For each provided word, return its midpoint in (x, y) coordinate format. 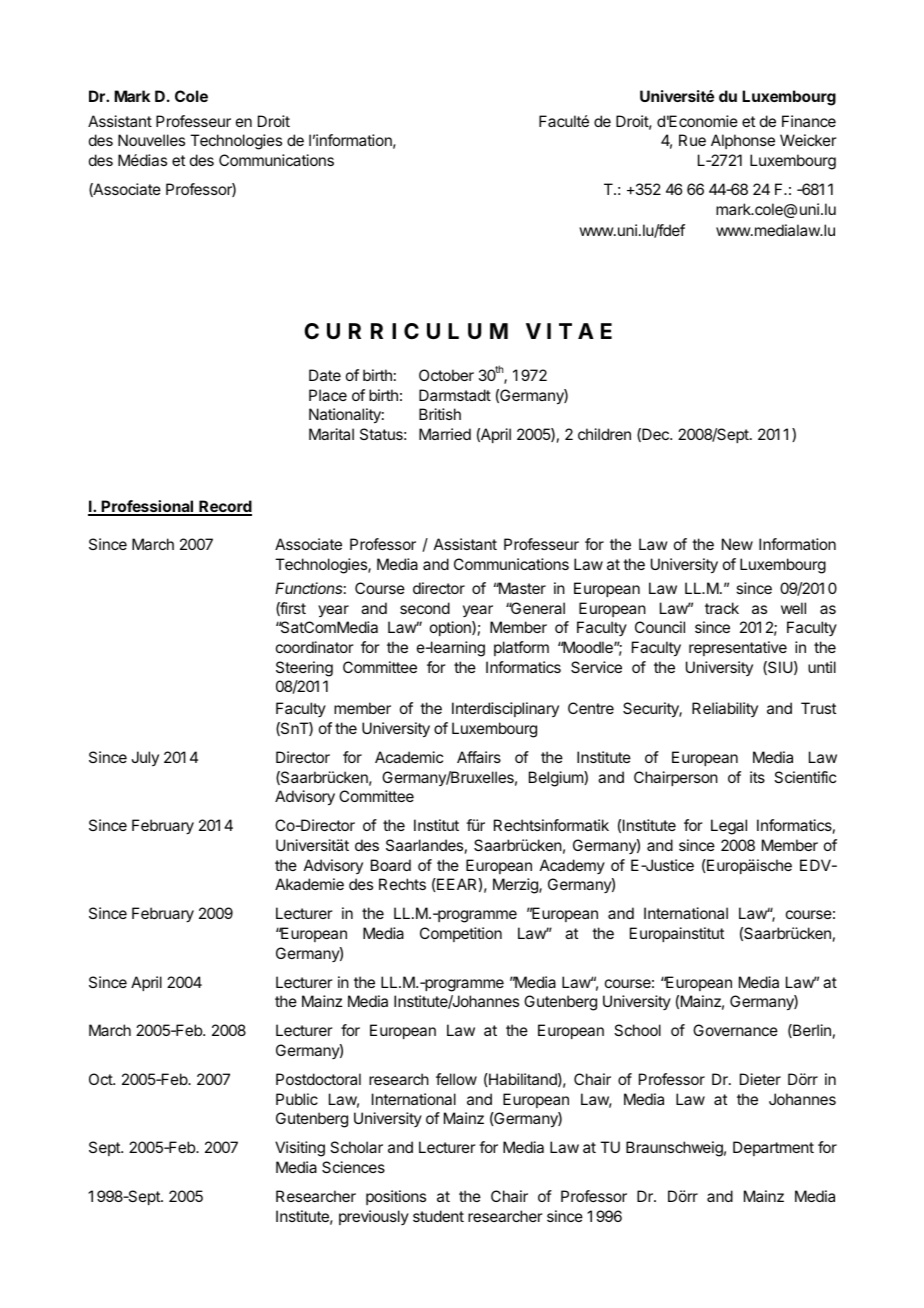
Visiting (300, 1149)
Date (325, 375)
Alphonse (743, 141)
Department (773, 1148)
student (438, 1216)
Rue (692, 140)
